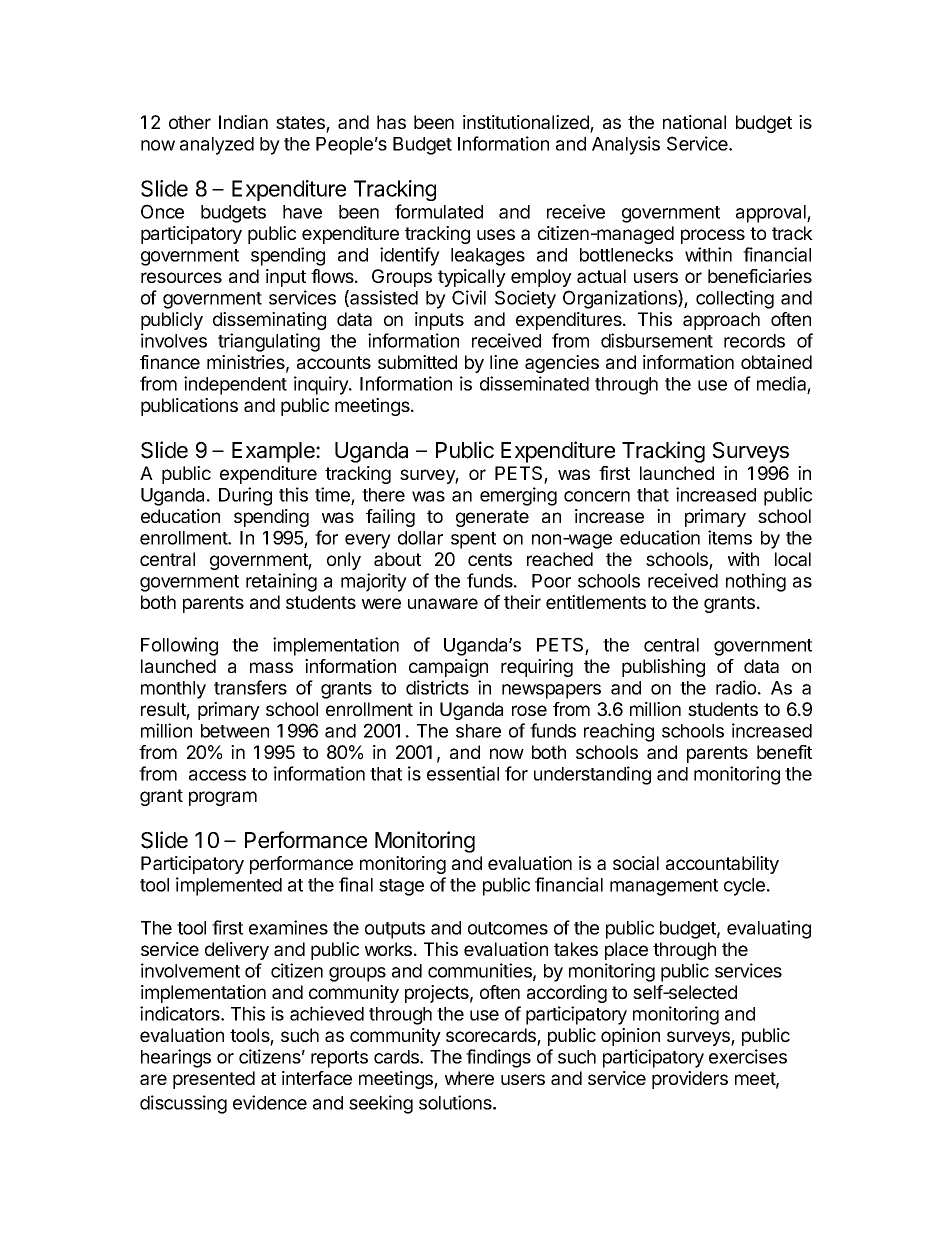  I want to click on unaware, so click(443, 603).
